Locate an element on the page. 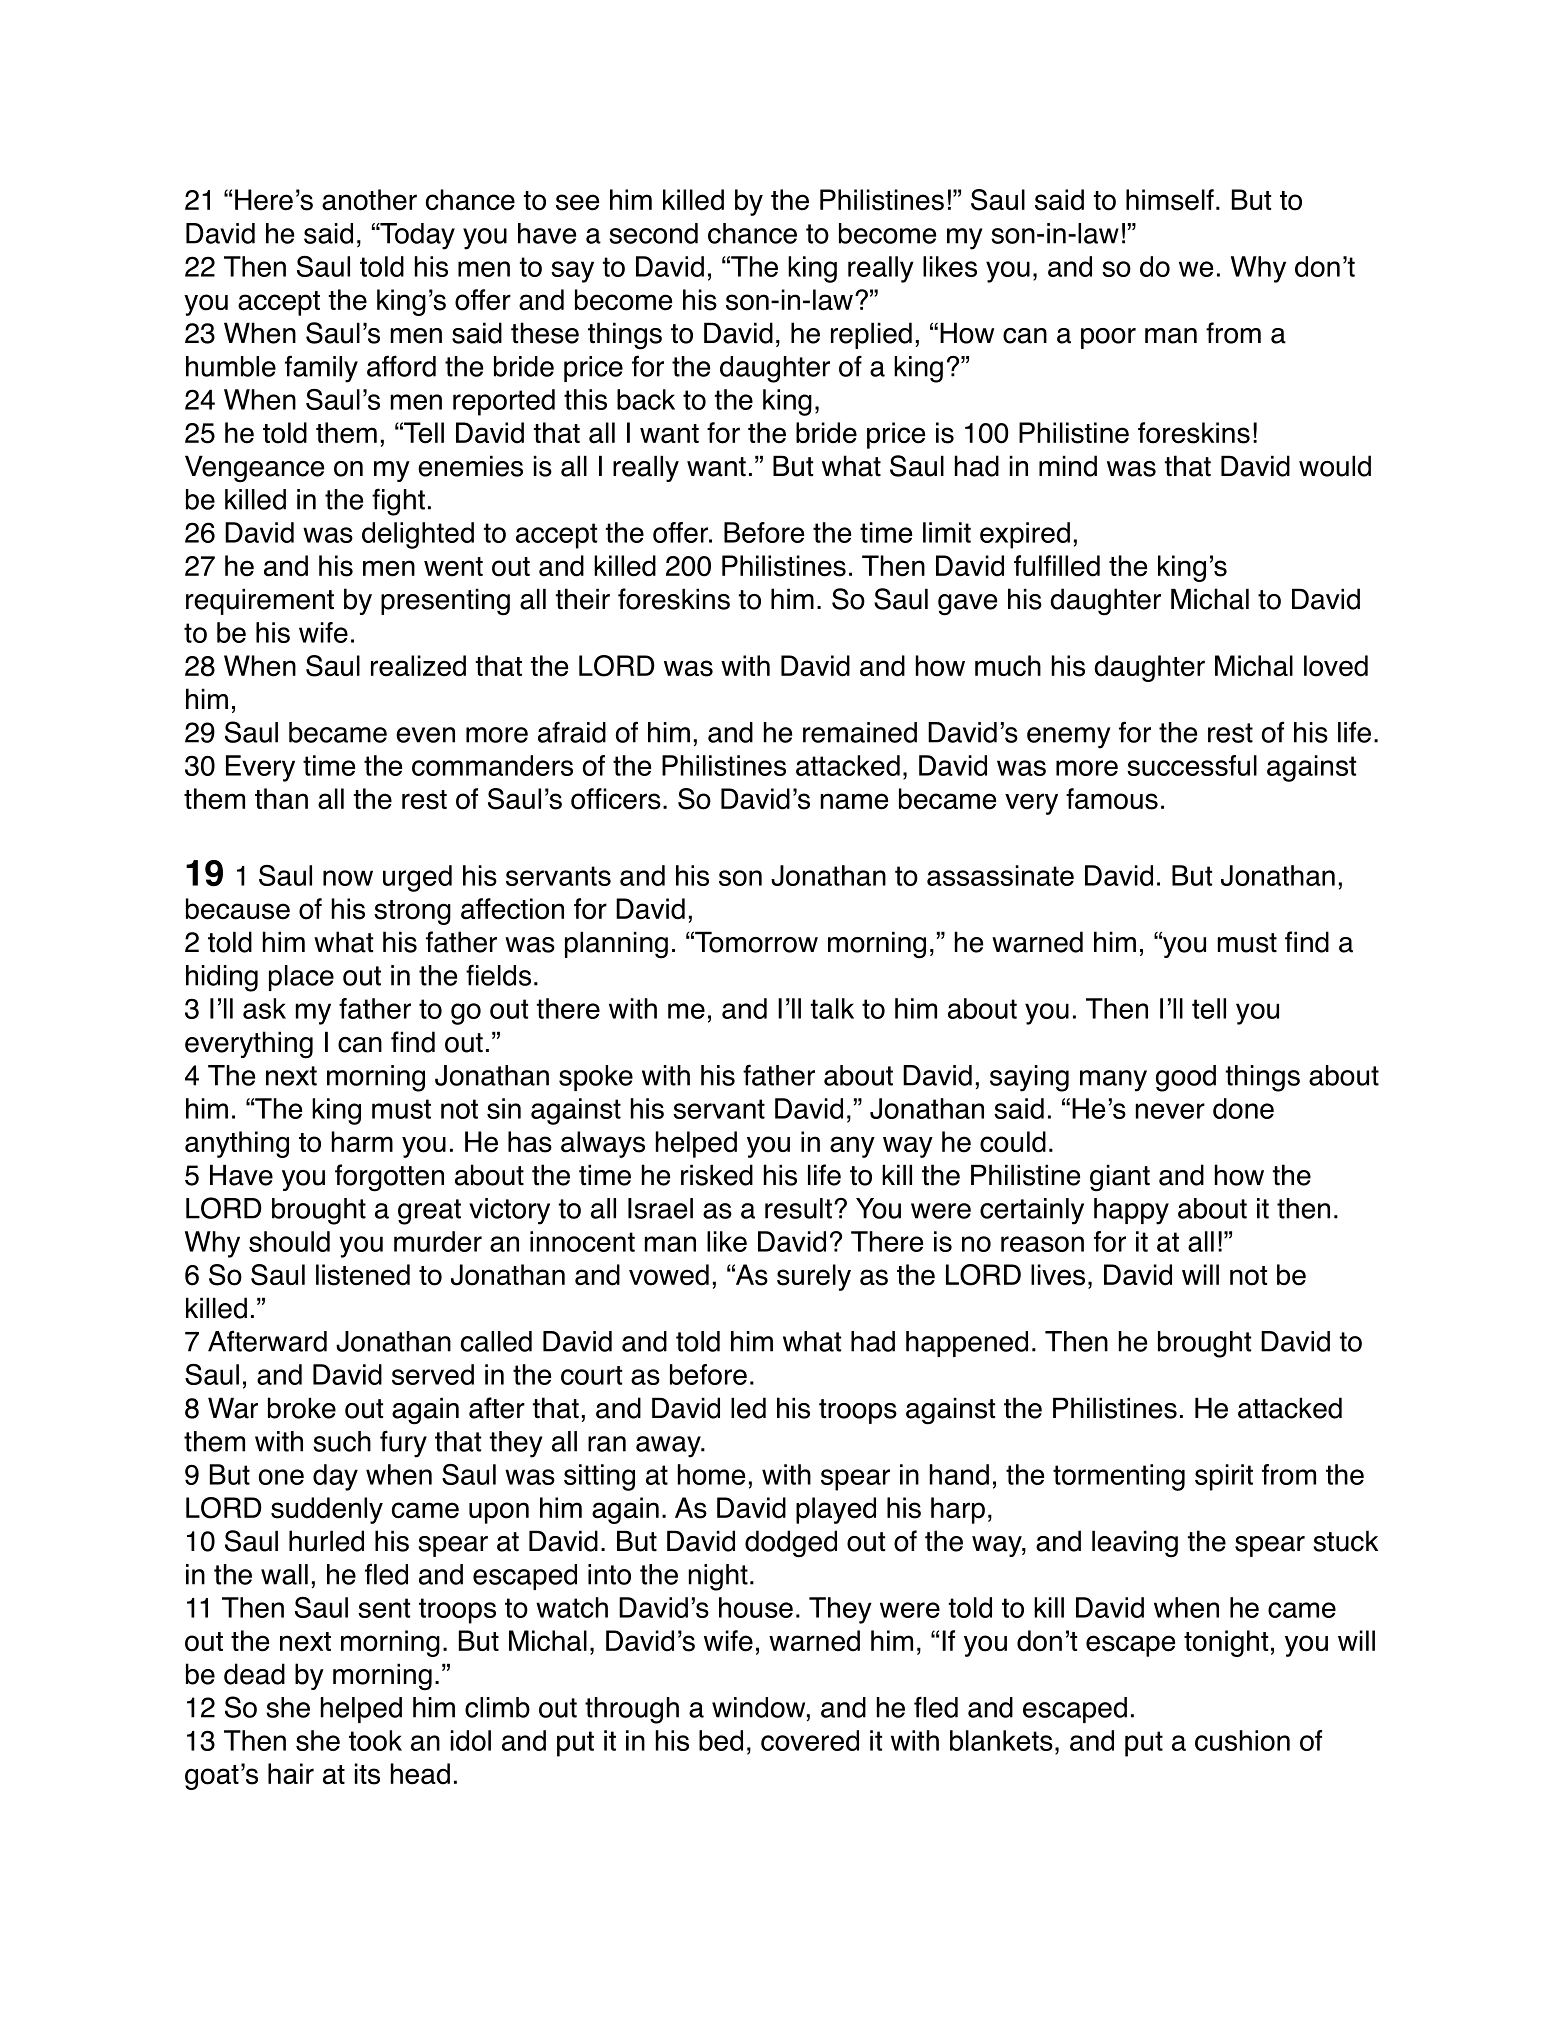  successful is located at coordinates (1192, 765).
